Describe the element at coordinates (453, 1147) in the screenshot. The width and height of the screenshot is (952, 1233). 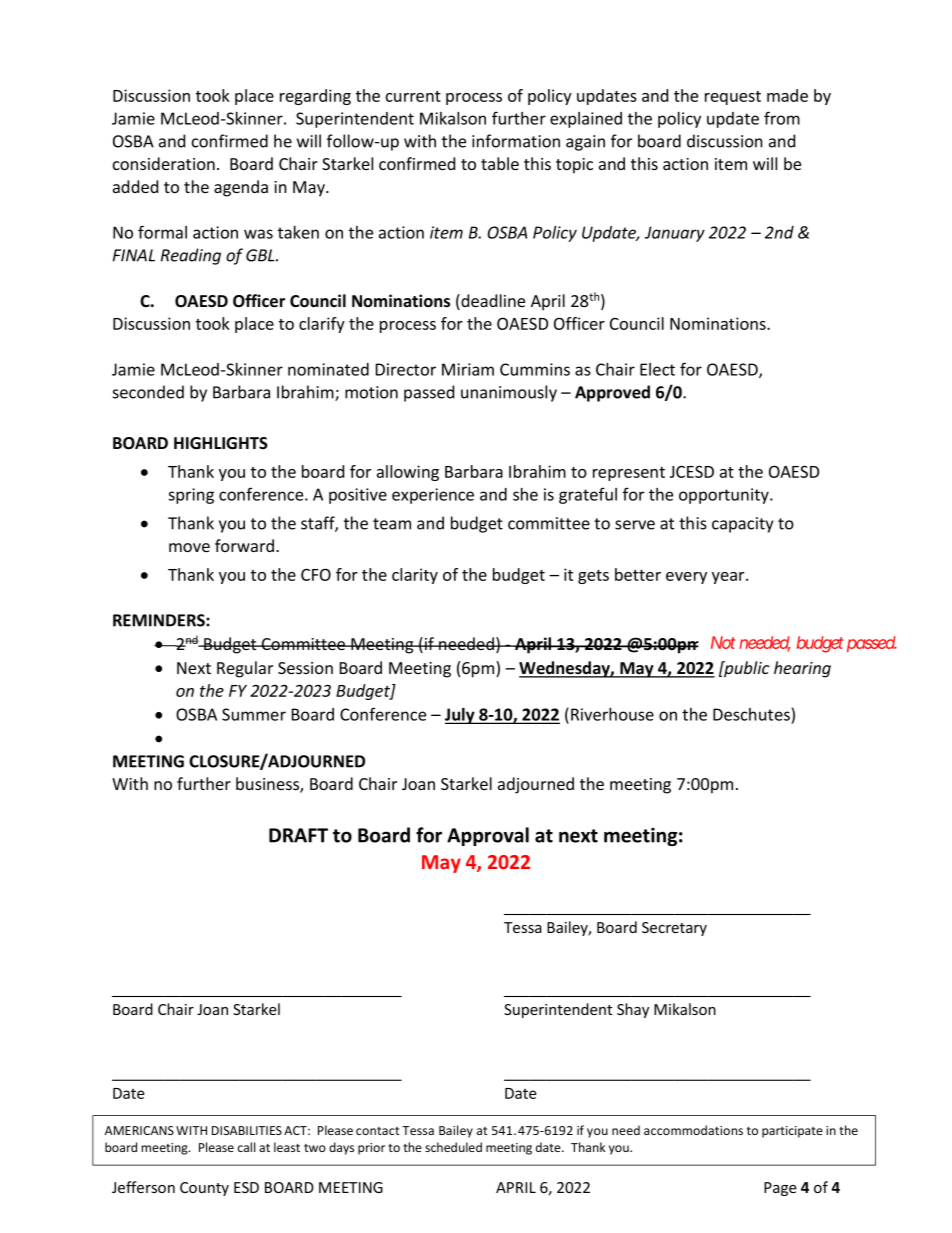
I see `scheduled` at that location.
